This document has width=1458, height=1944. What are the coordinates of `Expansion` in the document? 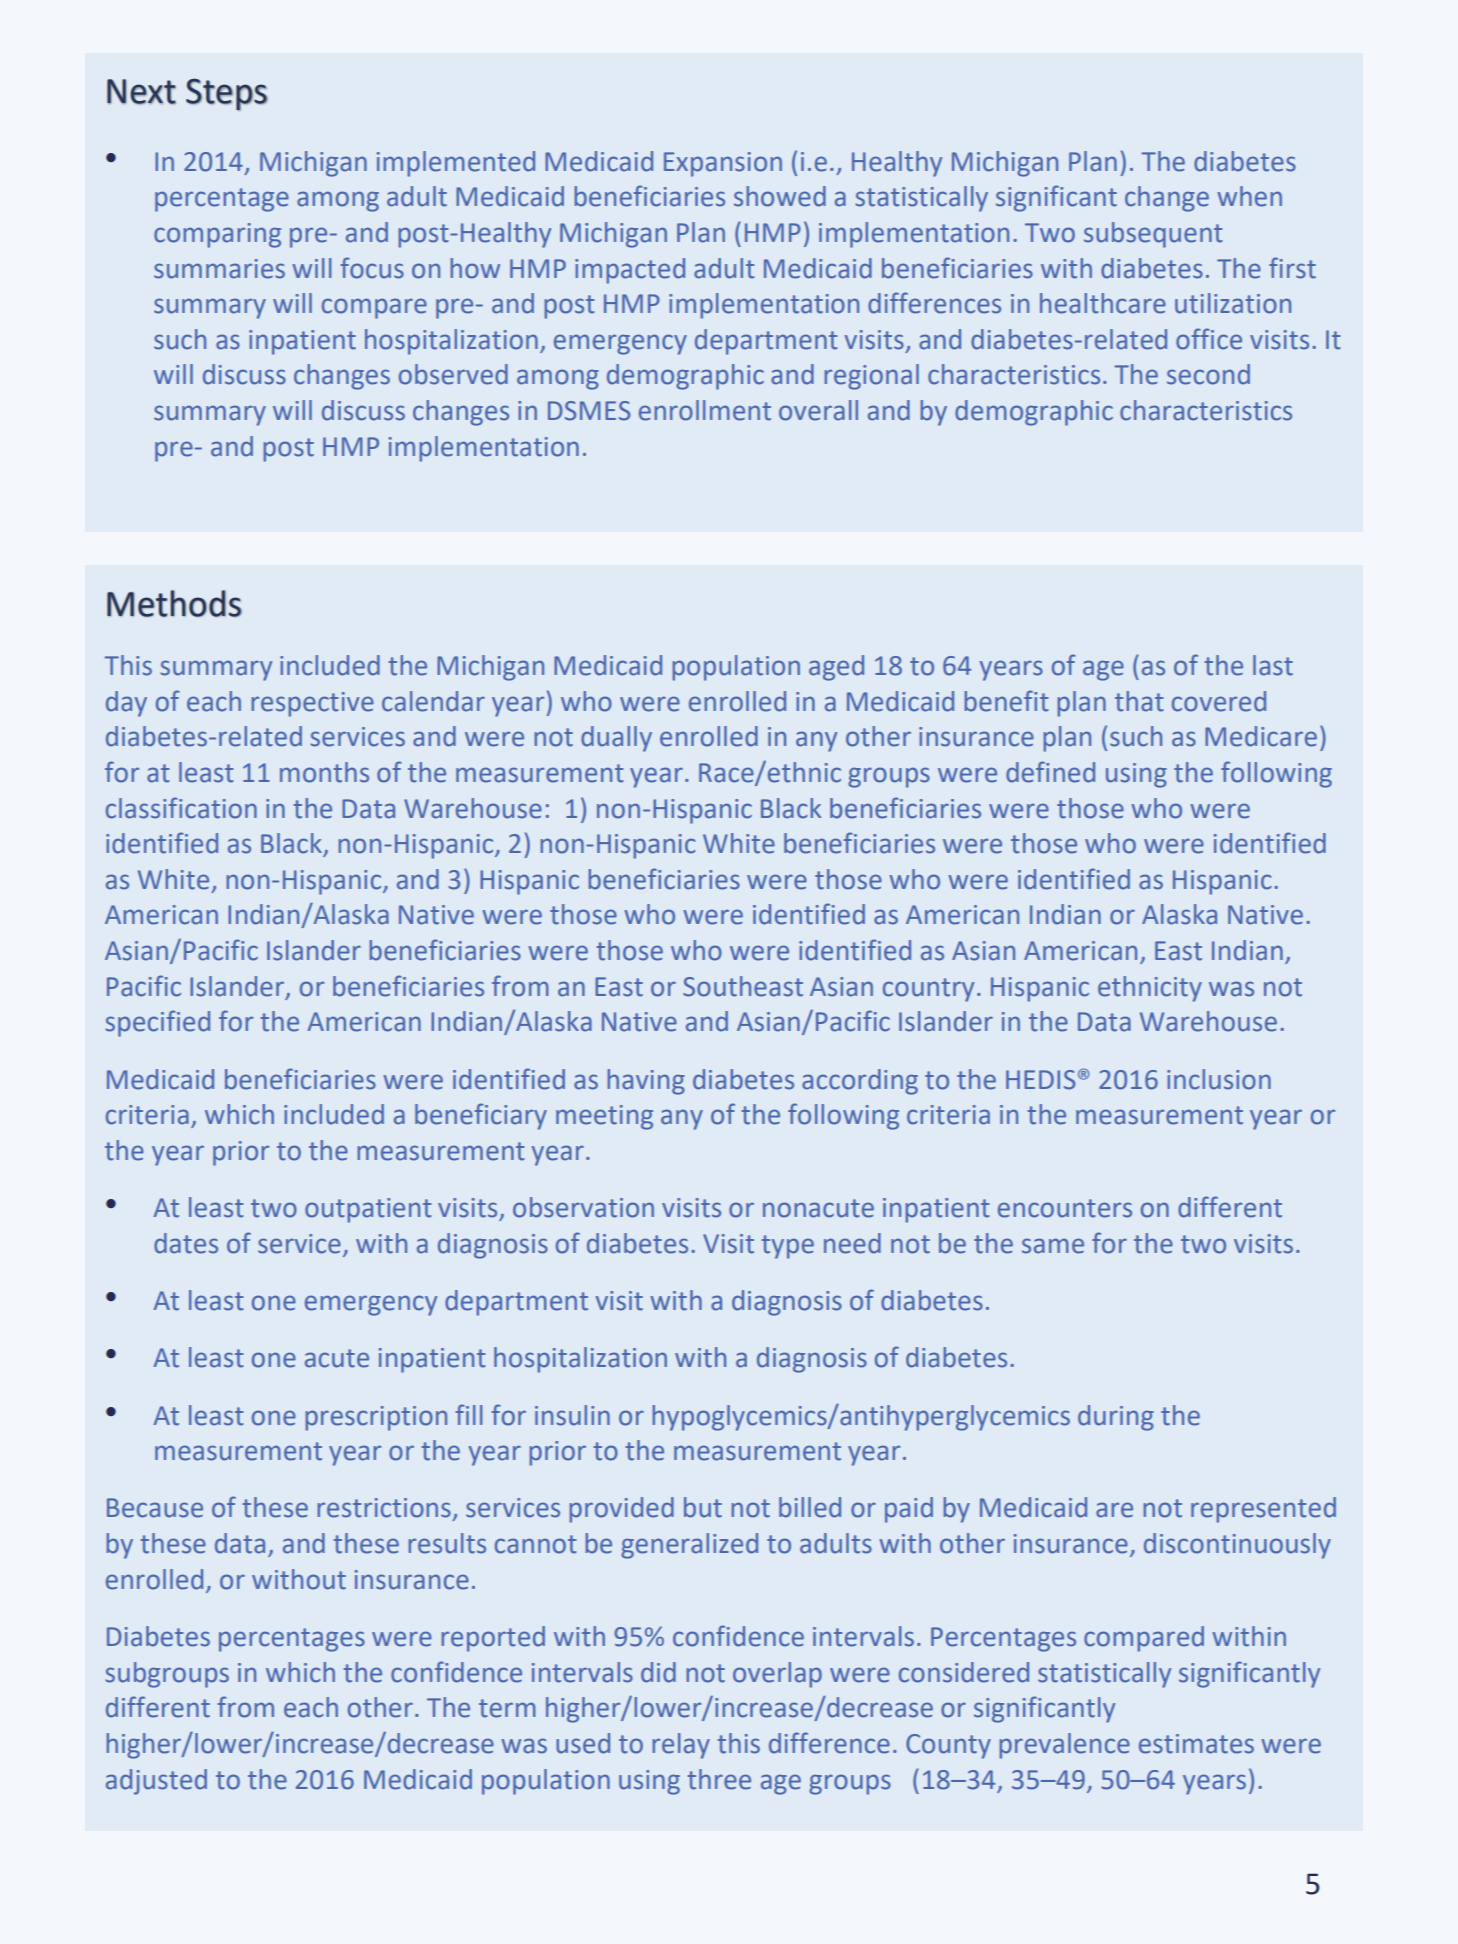 It's located at (723, 164).
